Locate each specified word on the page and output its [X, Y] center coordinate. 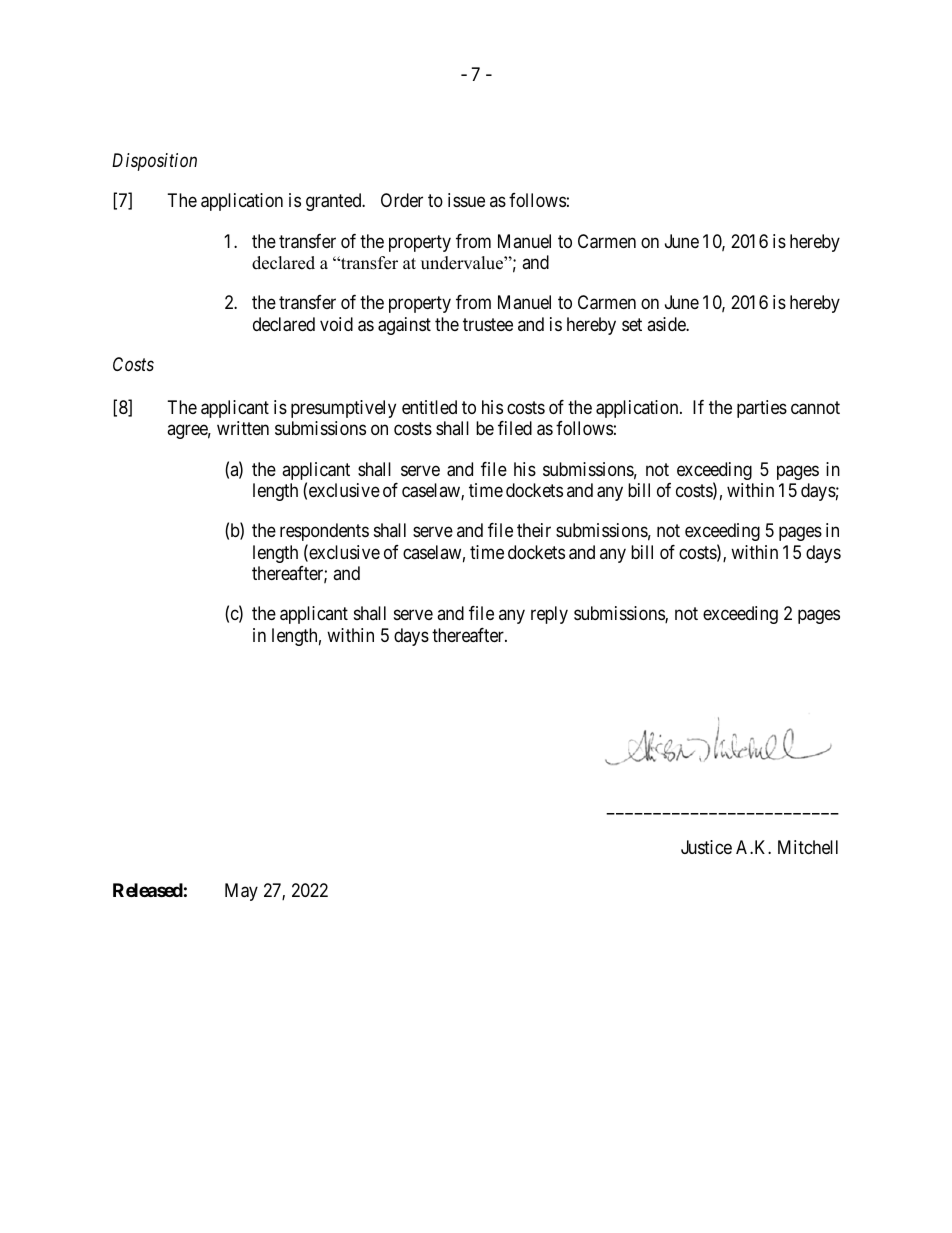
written [243, 428]
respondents [324, 532]
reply [549, 615]
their [534, 530]
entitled [429, 407]
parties [762, 409]
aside [667, 324]
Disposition [154, 162]
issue [466, 200]
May [241, 892]
